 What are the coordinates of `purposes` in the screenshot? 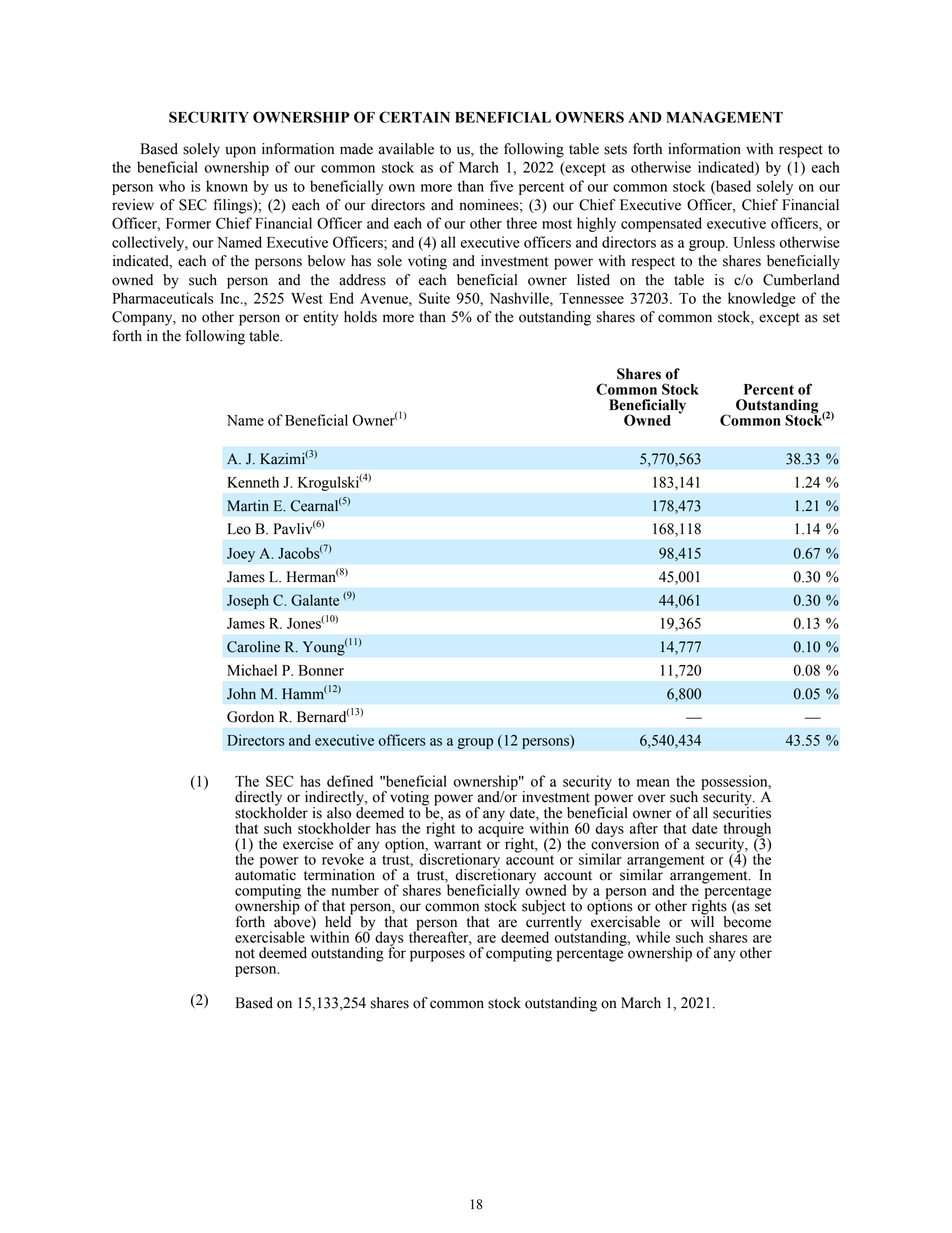 It's located at (437, 956).
